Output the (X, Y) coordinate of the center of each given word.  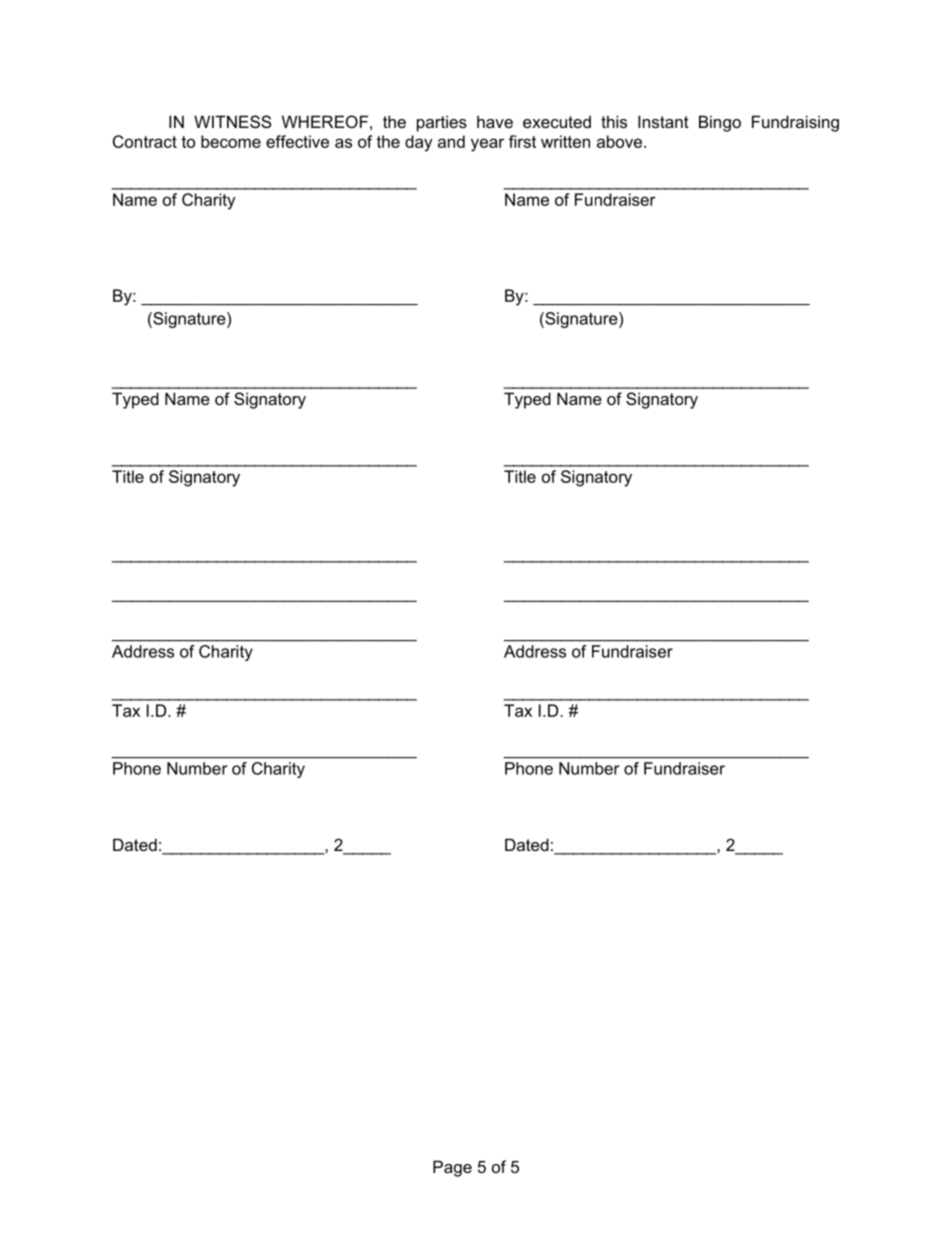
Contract (145, 141)
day (418, 143)
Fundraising (795, 123)
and (451, 141)
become (231, 141)
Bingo (720, 123)
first (522, 141)
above (619, 141)
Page (452, 1168)
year (487, 145)
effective (297, 141)
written (565, 141)
